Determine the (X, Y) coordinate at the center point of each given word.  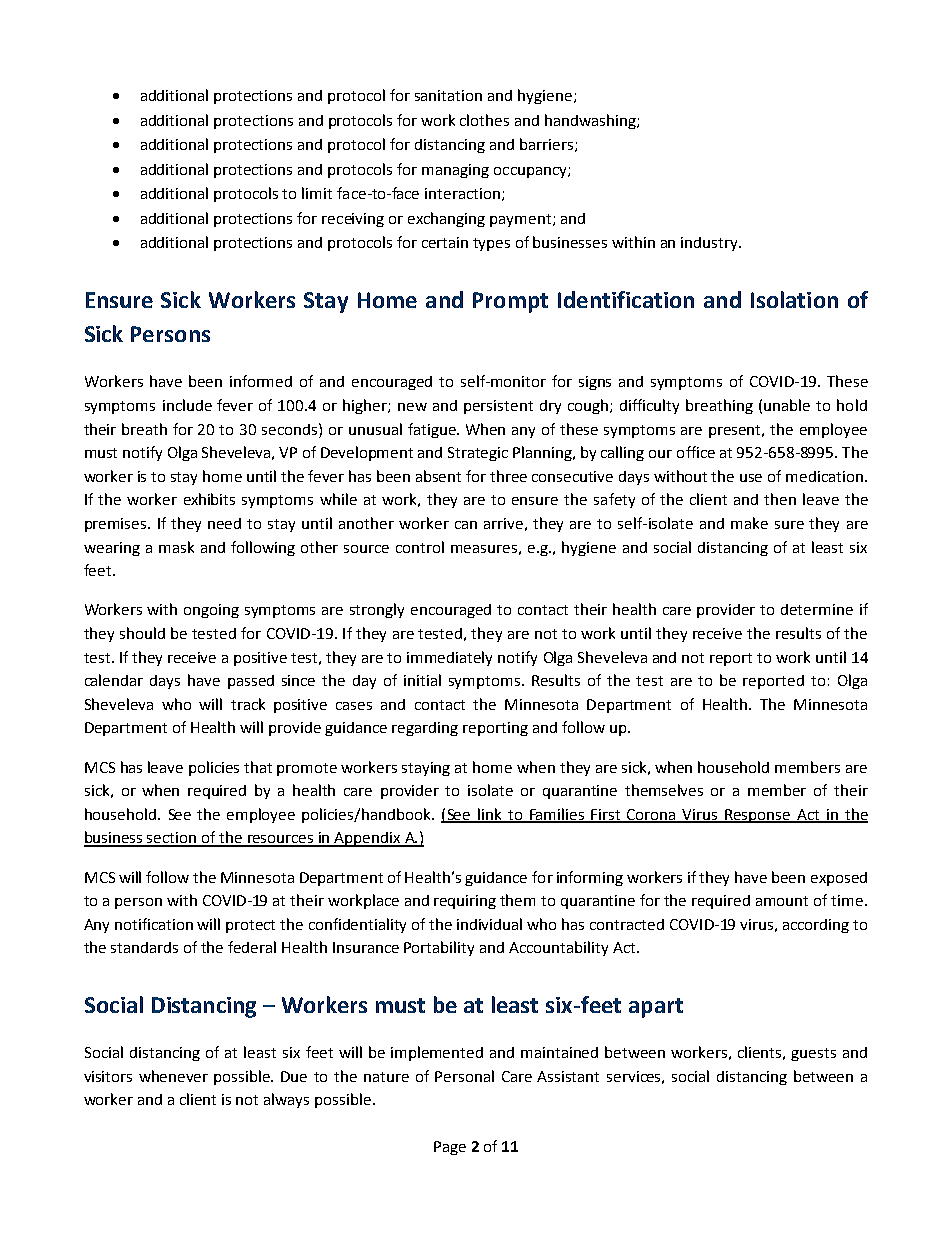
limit (317, 193)
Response (758, 816)
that (258, 767)
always (286, 1100)
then (780, 499)
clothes (484, 120)
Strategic (478, 454)
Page (450, 1148)
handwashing (591, 121)
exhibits (209, 499)
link (490, 815)
